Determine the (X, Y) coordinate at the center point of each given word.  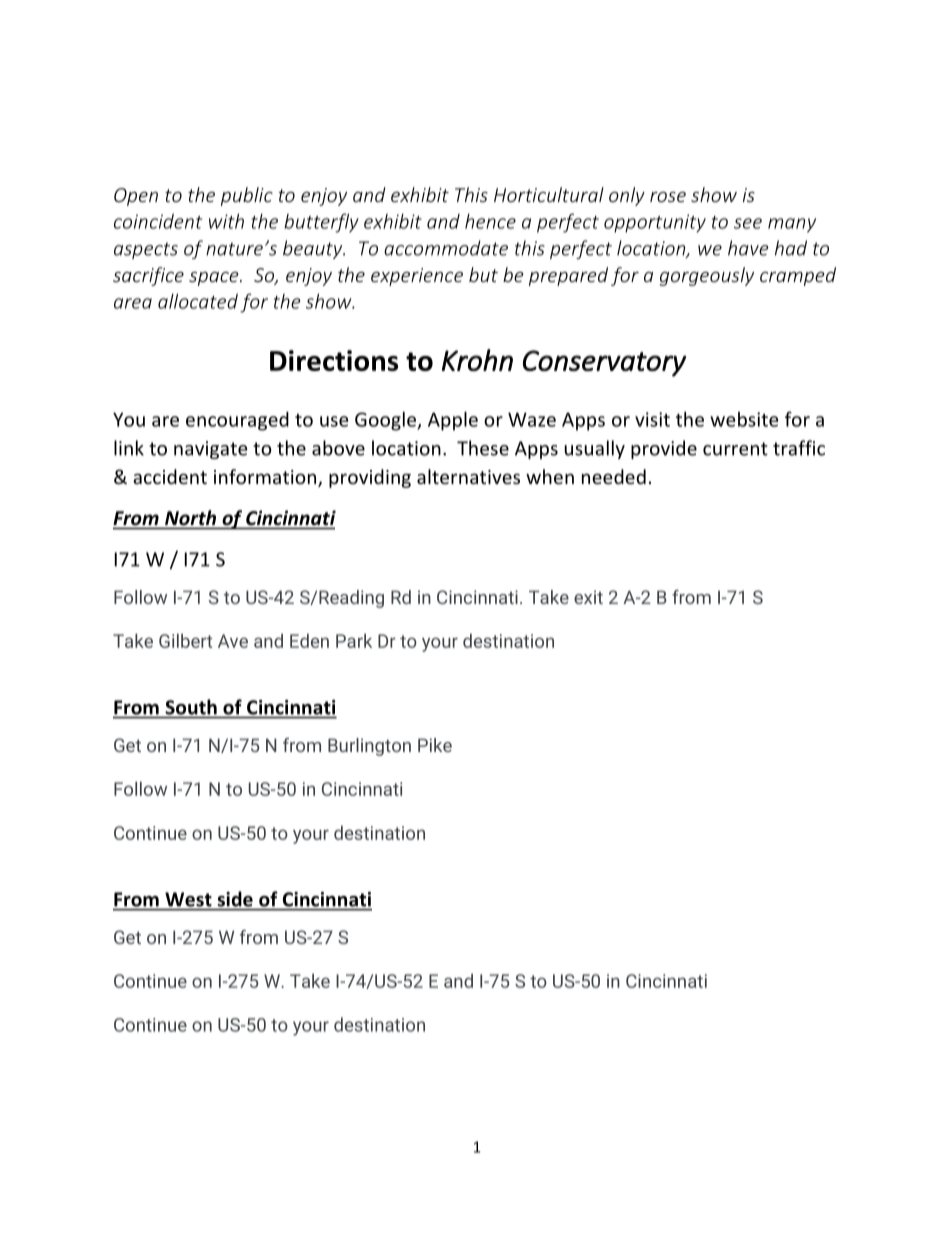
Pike (435, 745)
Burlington (369, 747)
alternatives (468, 476)
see (748, 223)
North (190, 517)
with (226, 221)
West (188, 899)
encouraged (237, 421)
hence (490, 221)
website (744, 419)
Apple (453, 421)
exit (588, 597)
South (191, 707)
